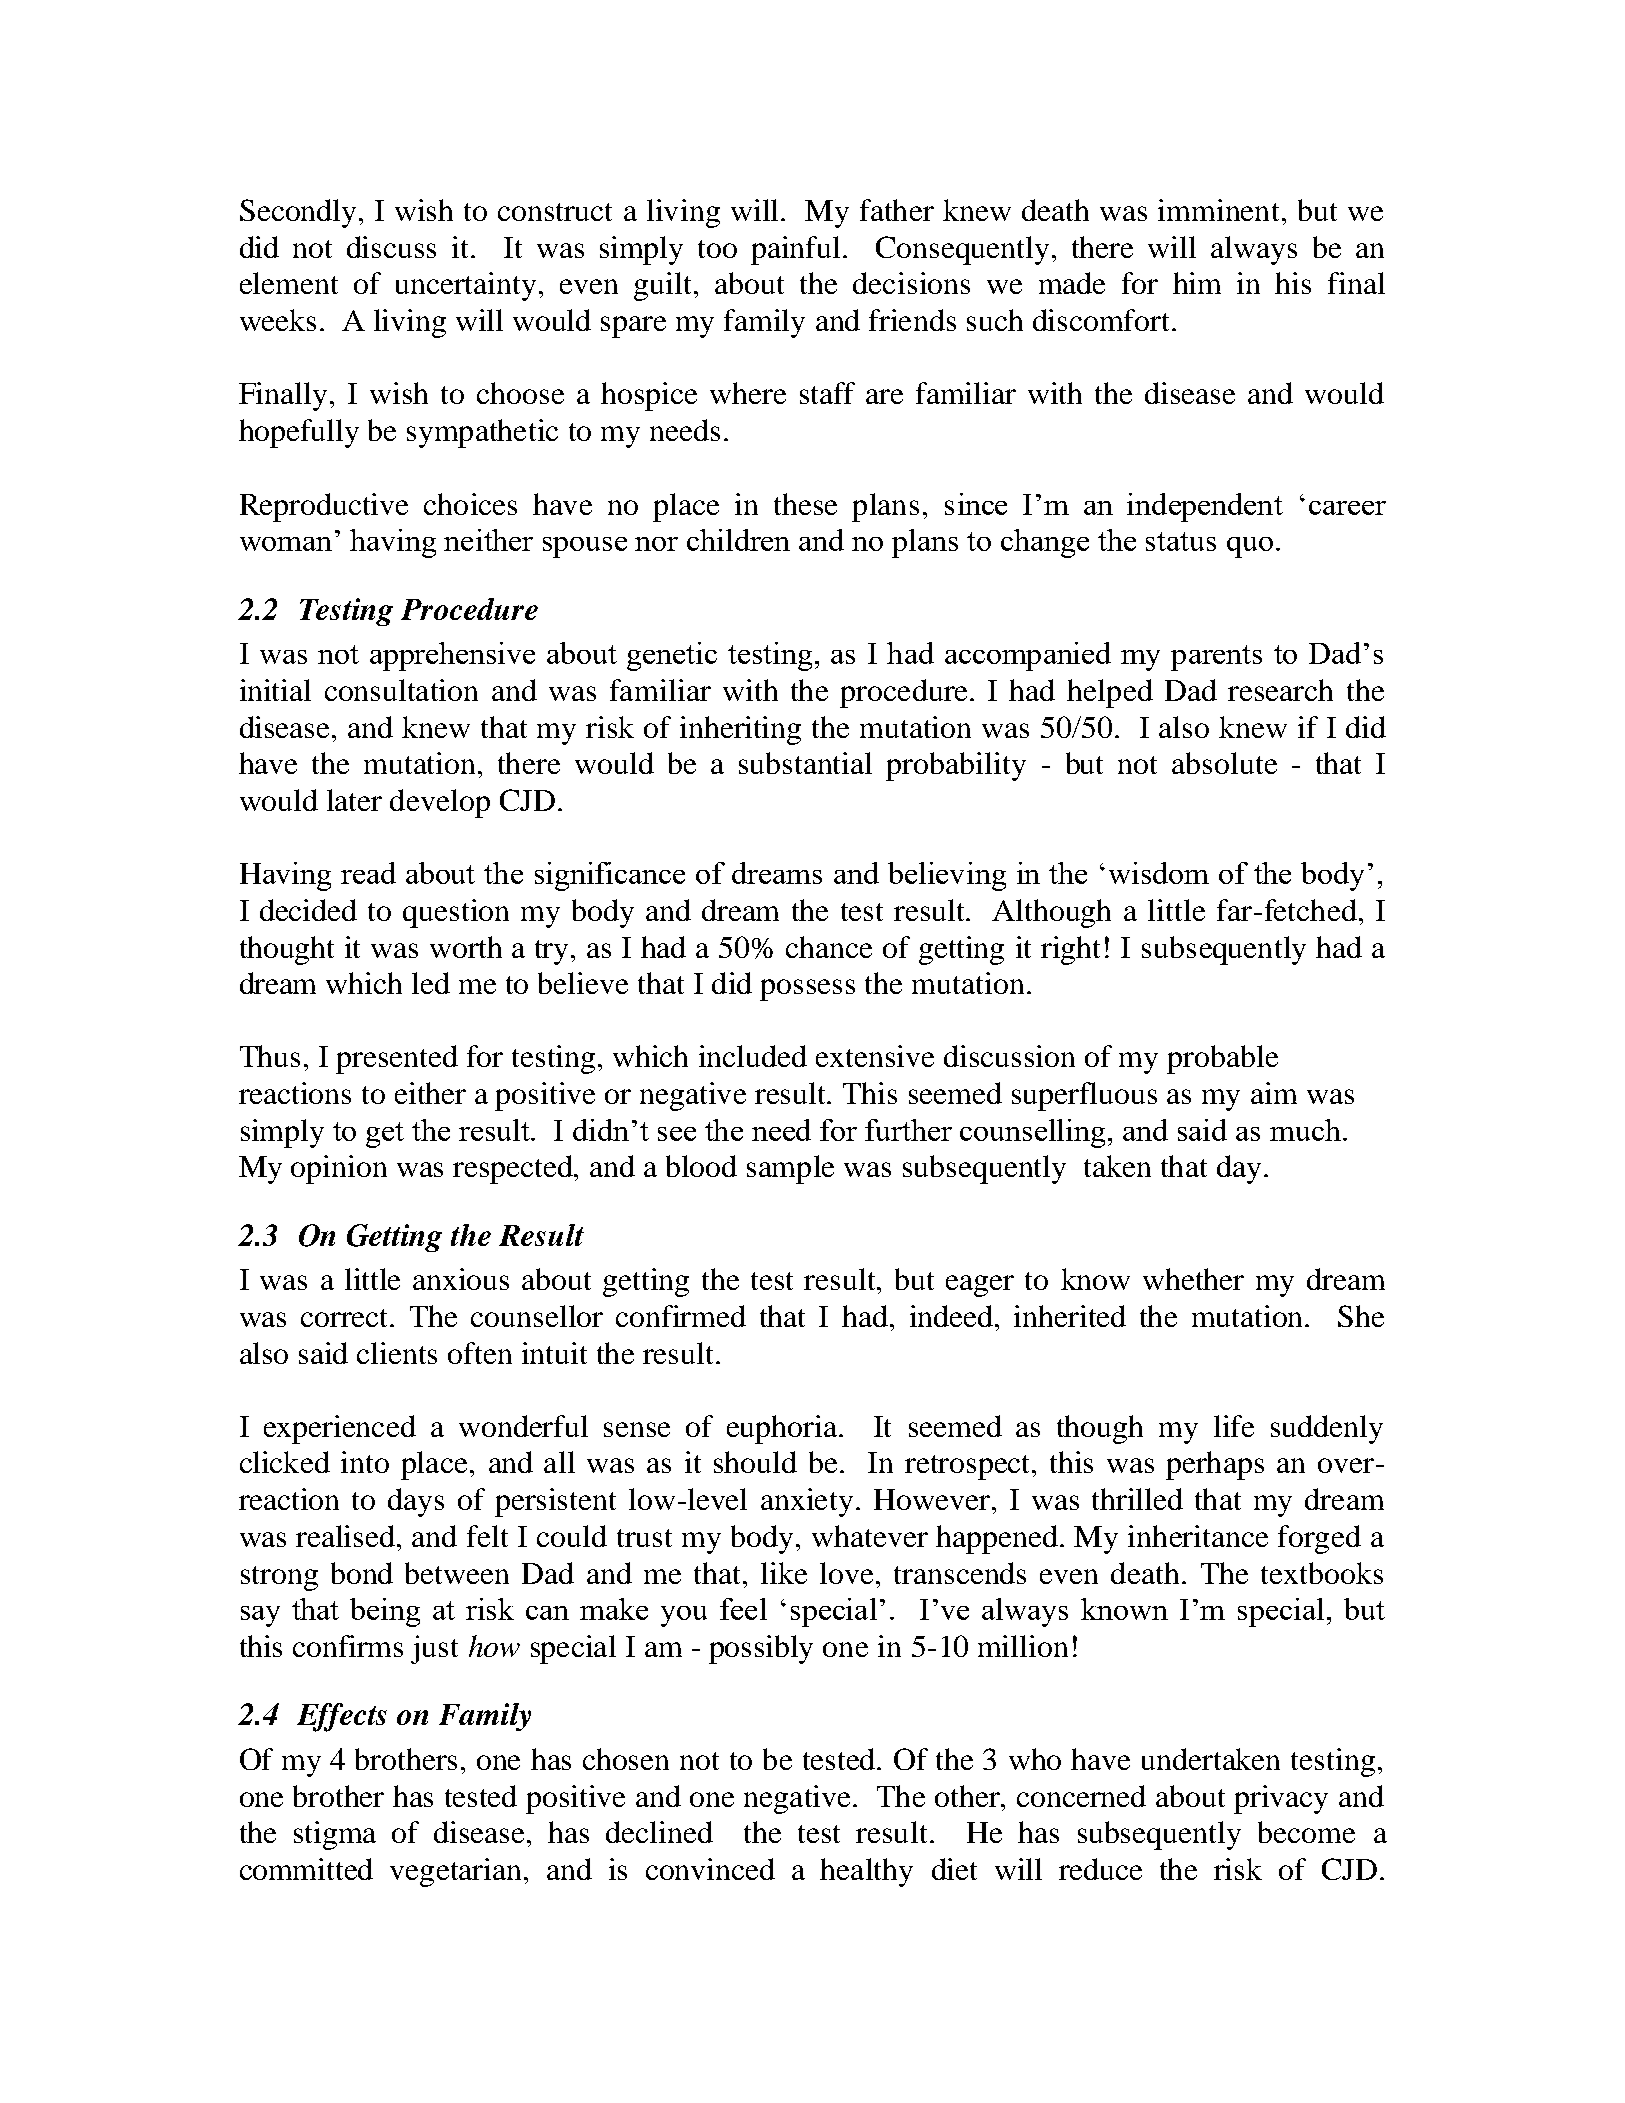 The height and width of the page is (2103, 1625). Describe the element at coordinates (1197, 283) in the page. I see `him` at that location.
